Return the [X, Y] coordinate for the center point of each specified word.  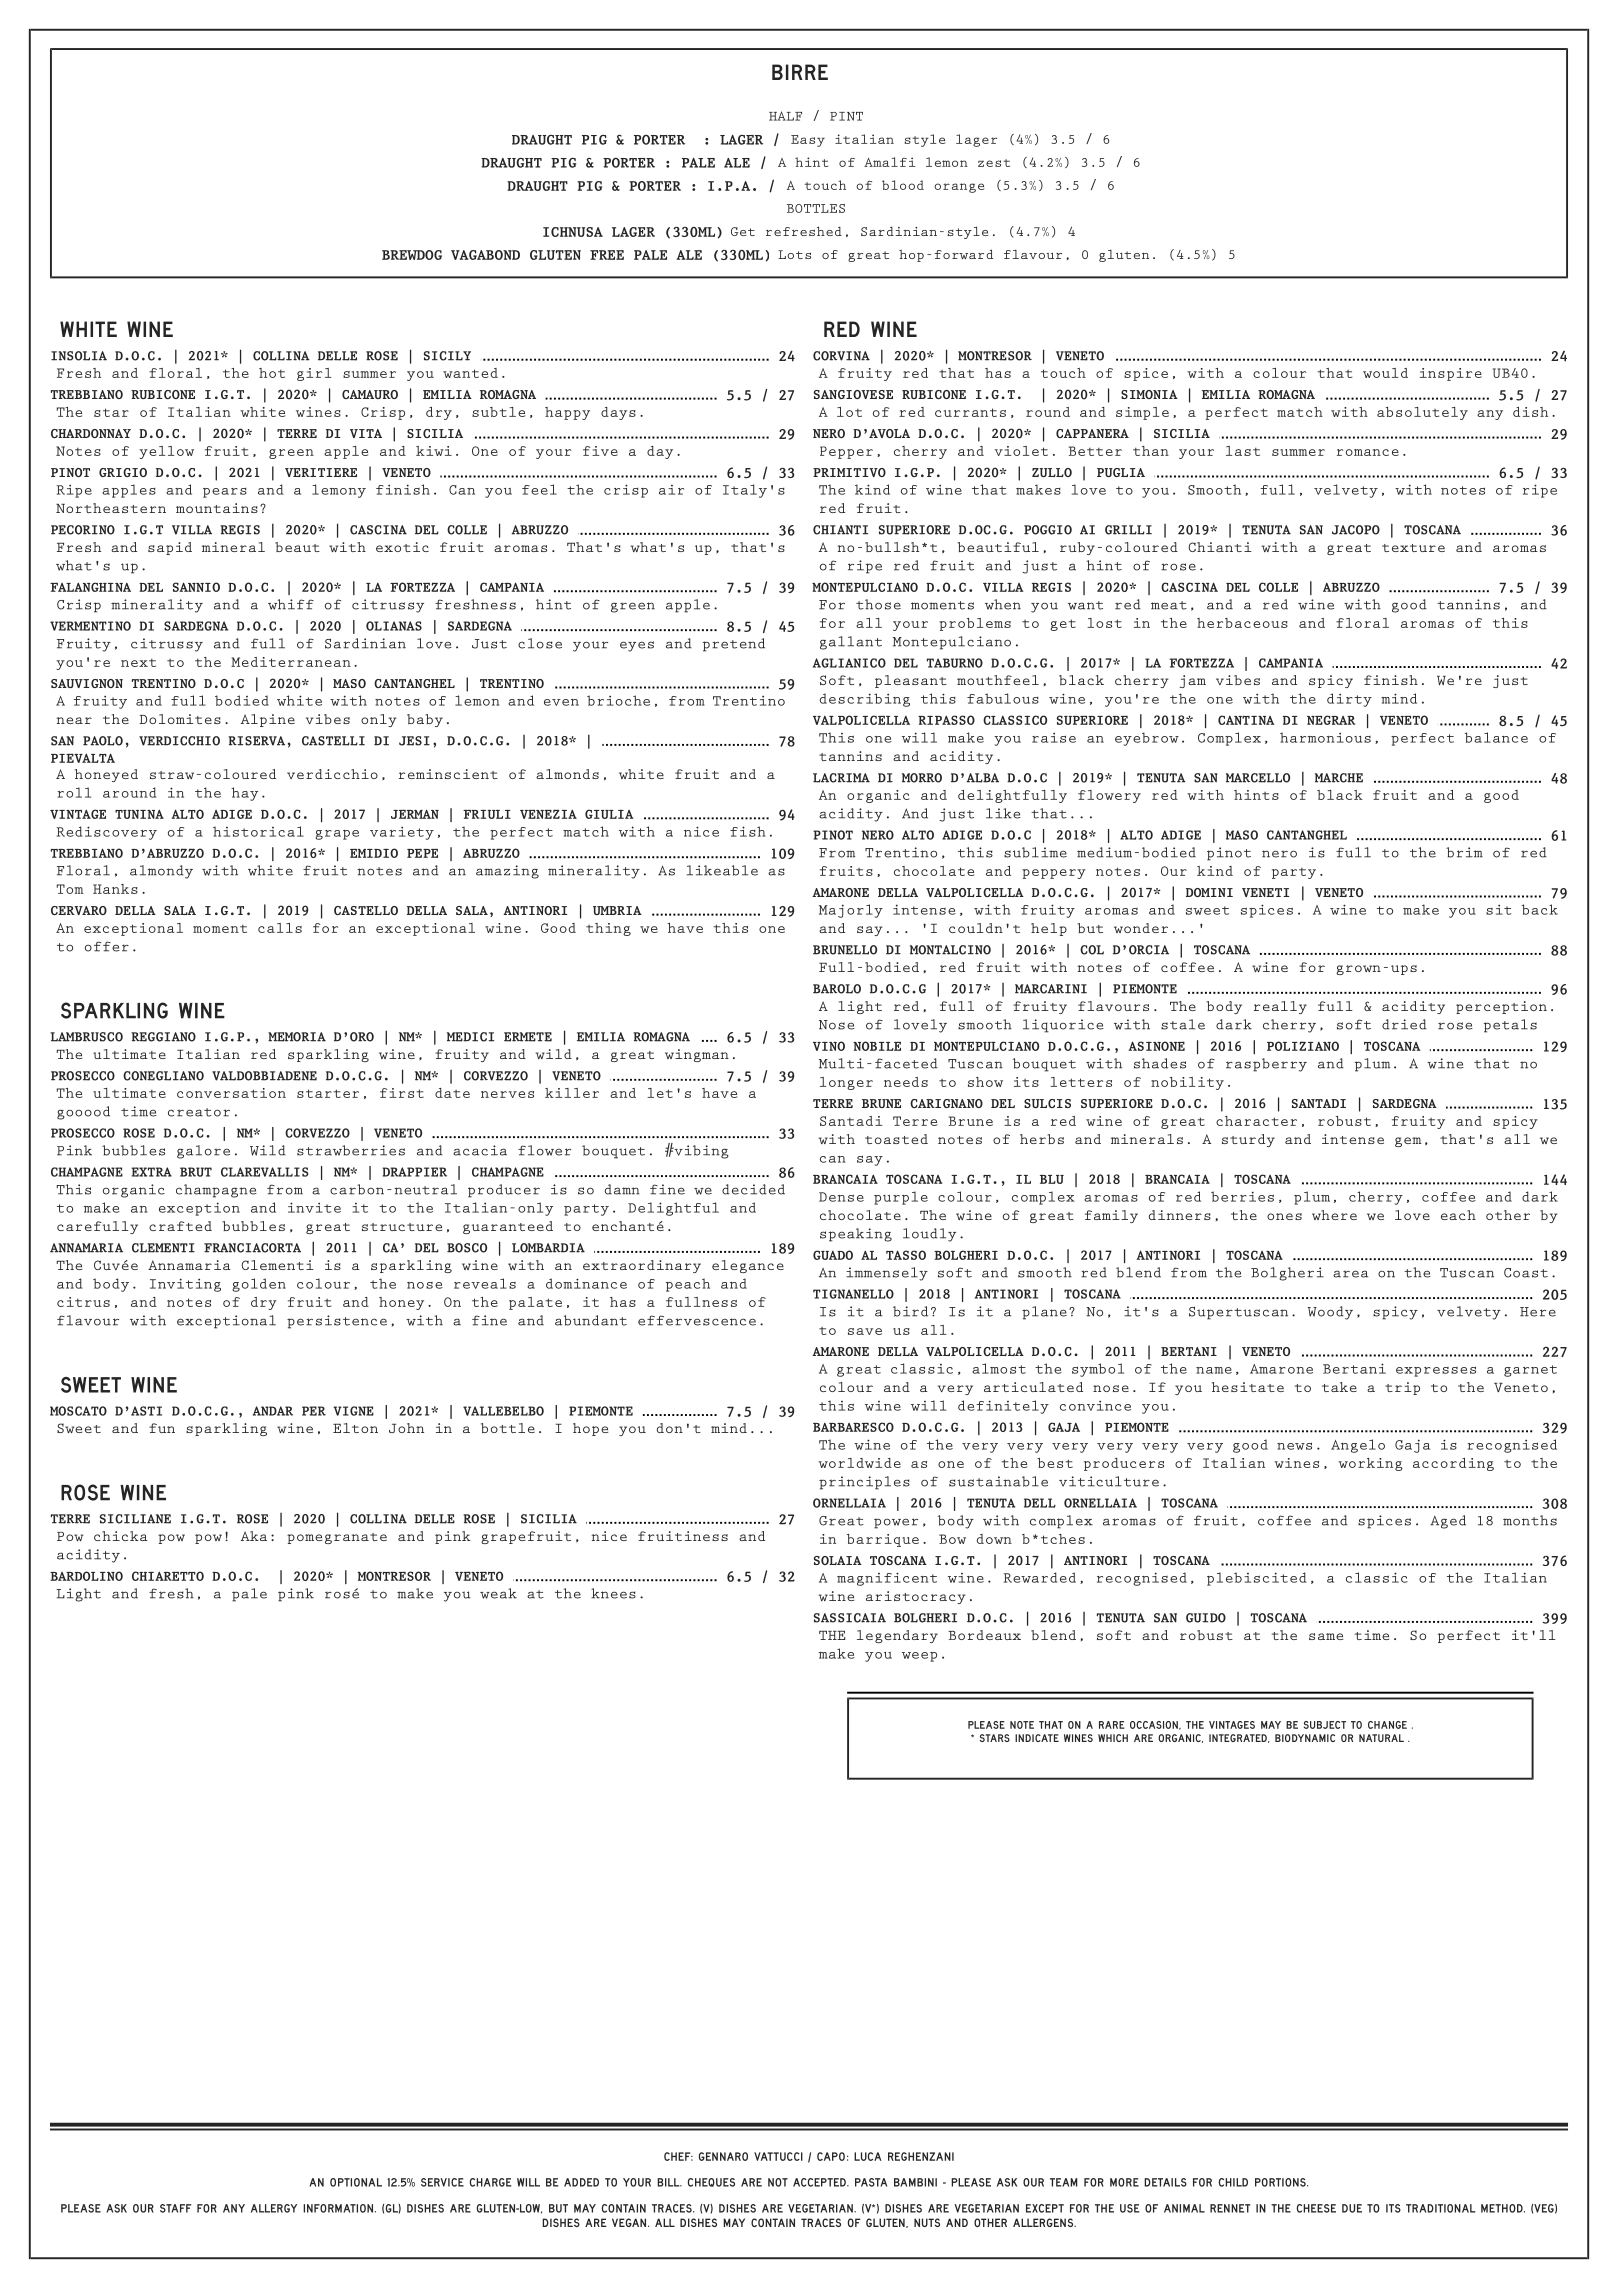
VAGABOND [485, 255]
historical [258, 831]
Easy [808, 141]
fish [747, 831]
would [1385, 373]
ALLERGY [274, 2208]
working [1370, 1464]
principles [864, 1483]
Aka [254, 1536]
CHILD [1233, 2182]
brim [1464, 852]
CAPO [831, 2156]
